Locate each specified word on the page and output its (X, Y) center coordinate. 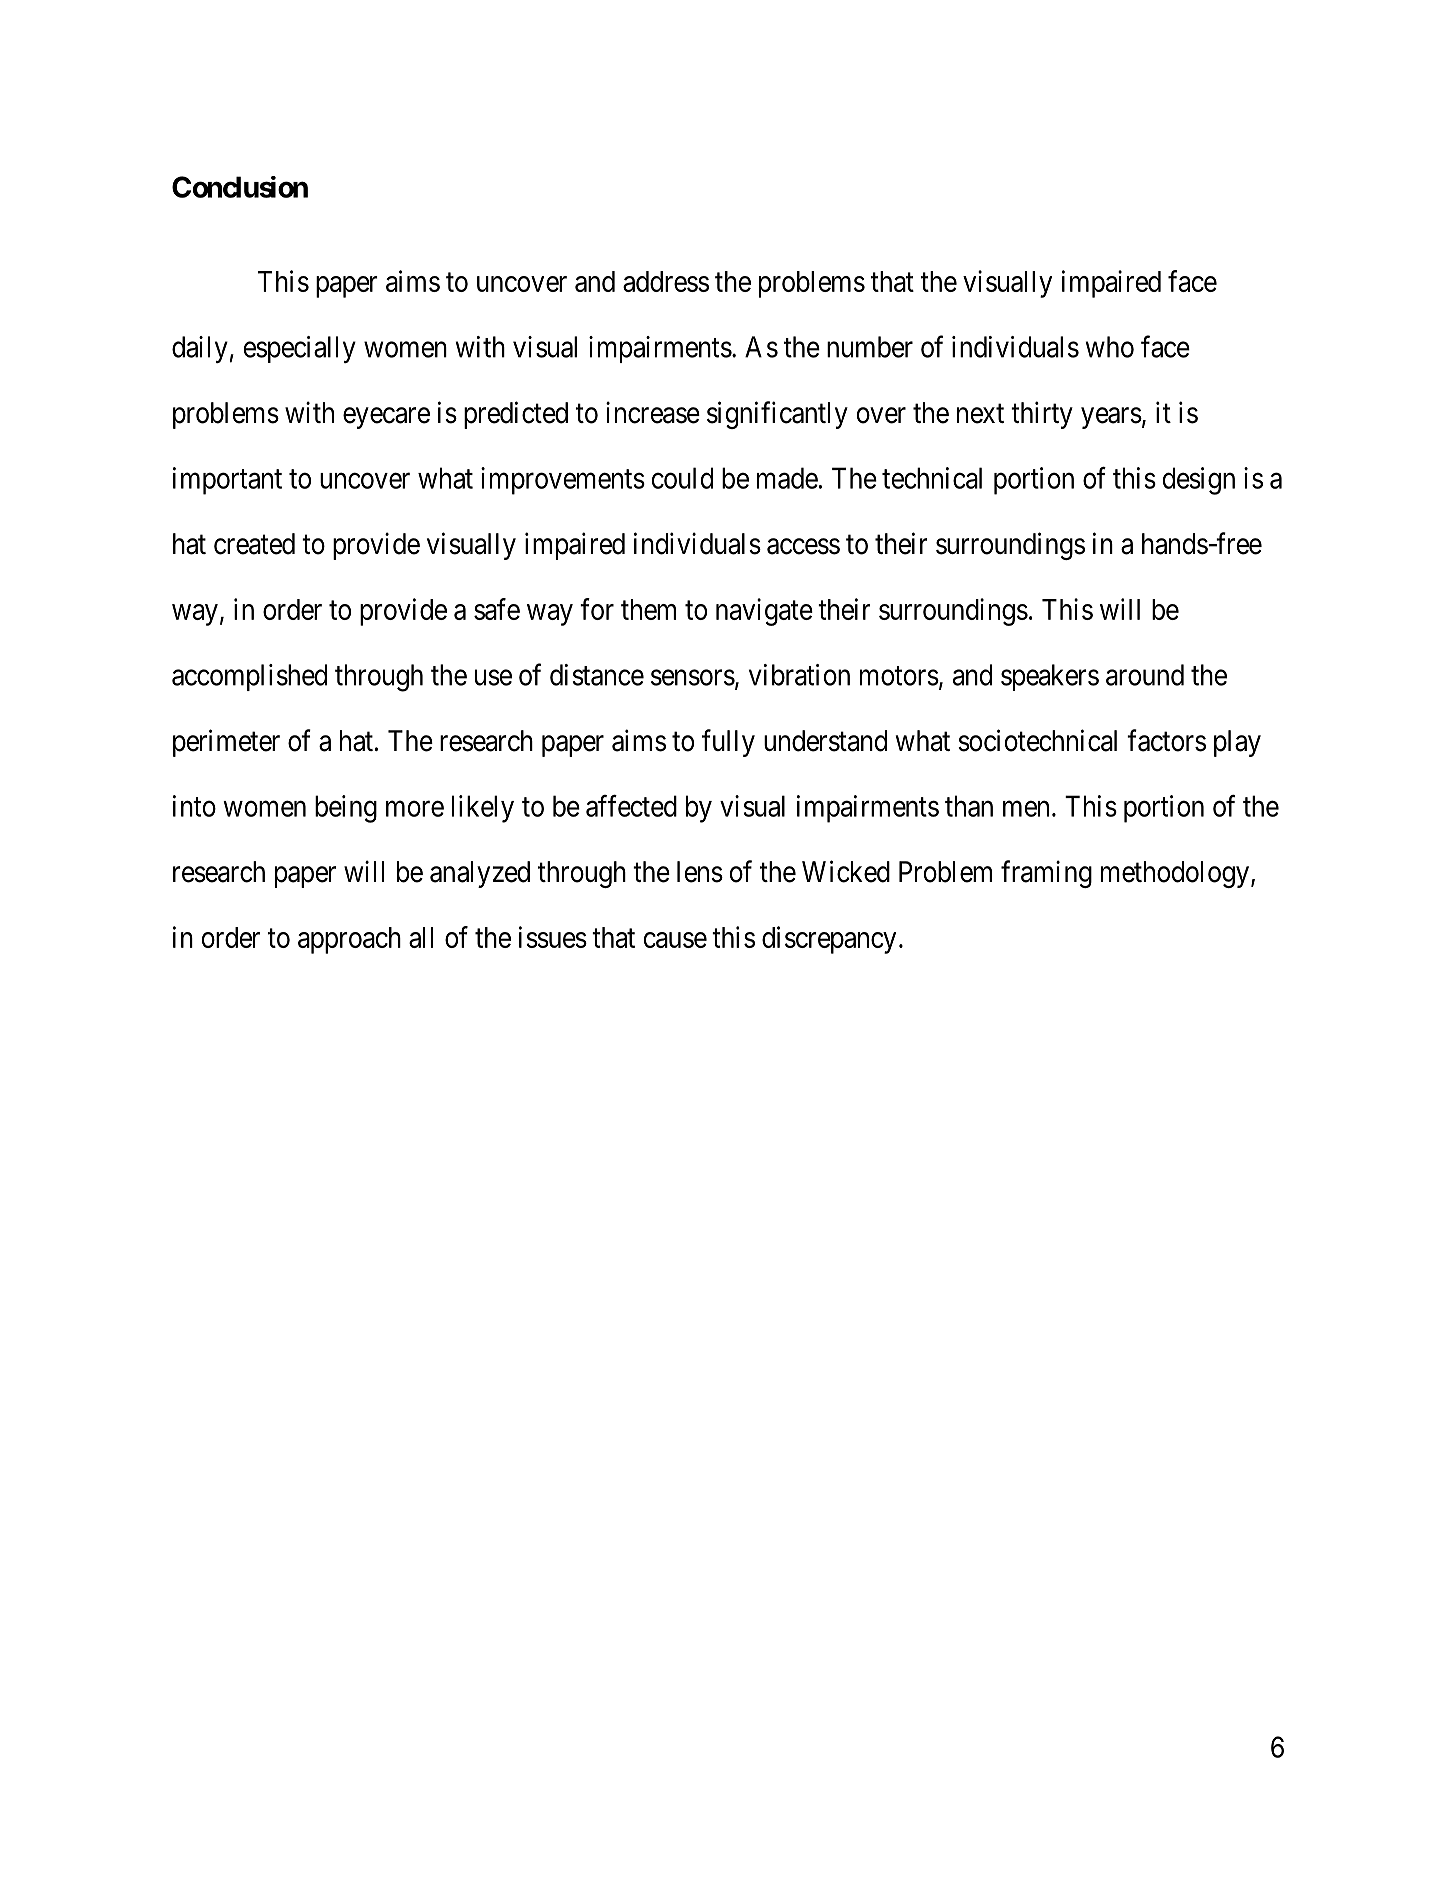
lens (700, 872)
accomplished (249, 677)
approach (349, 940)
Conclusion (240, 187)
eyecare (386, 418)
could (682, 478)
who (1110, 347)
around (1145, 675)
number (870, 347)
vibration (799, 675)
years (1111, 418)
